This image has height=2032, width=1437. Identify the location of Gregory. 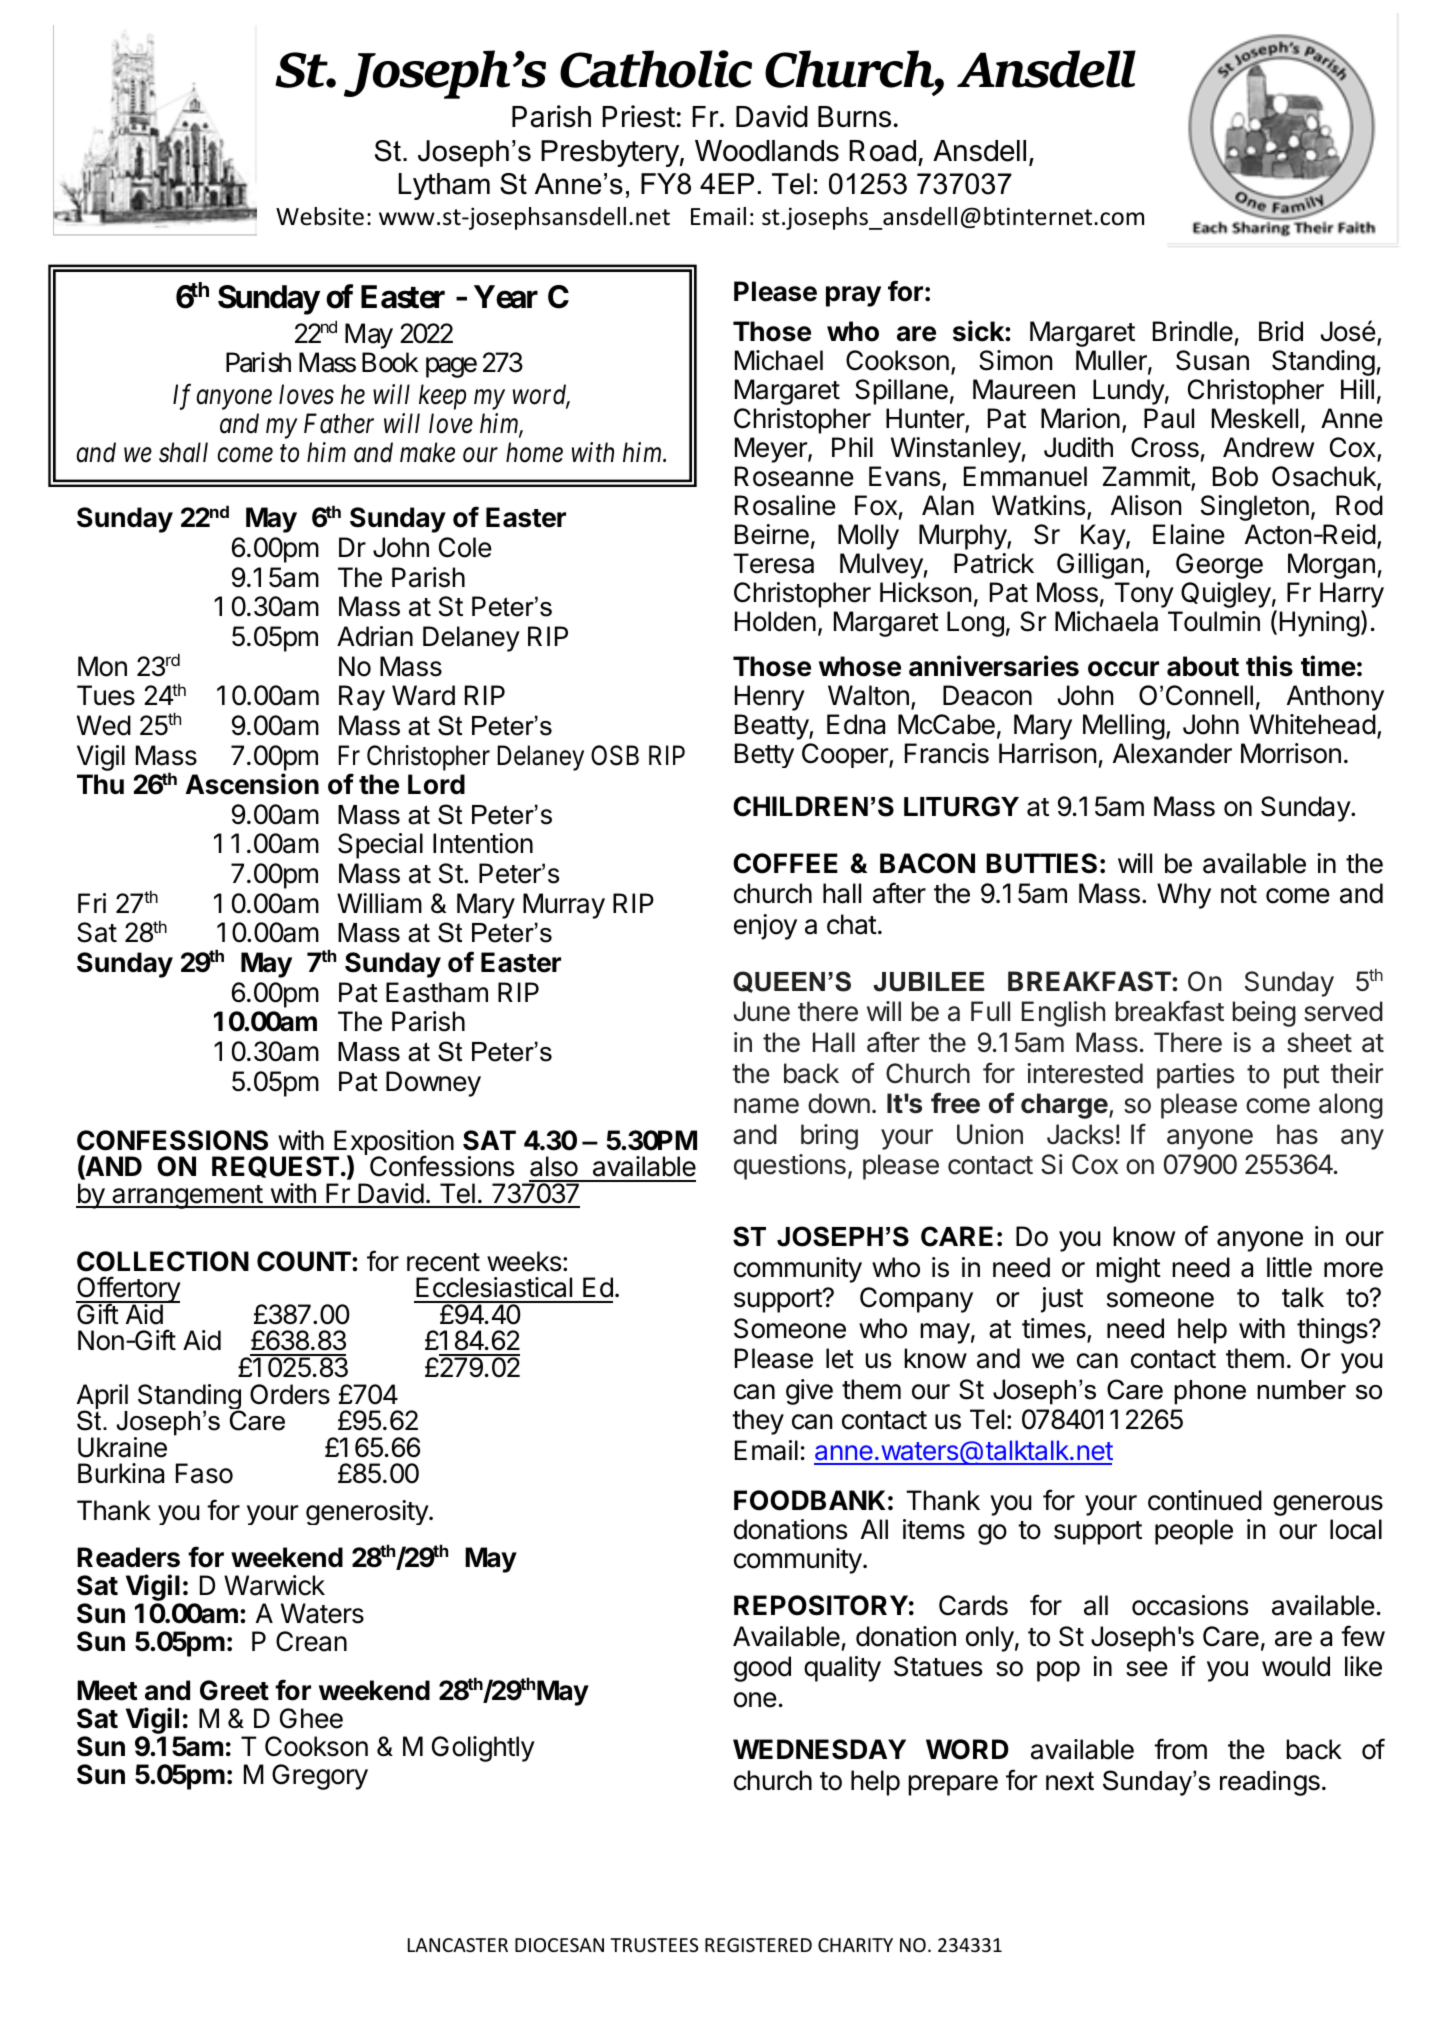
(320, 1777).
